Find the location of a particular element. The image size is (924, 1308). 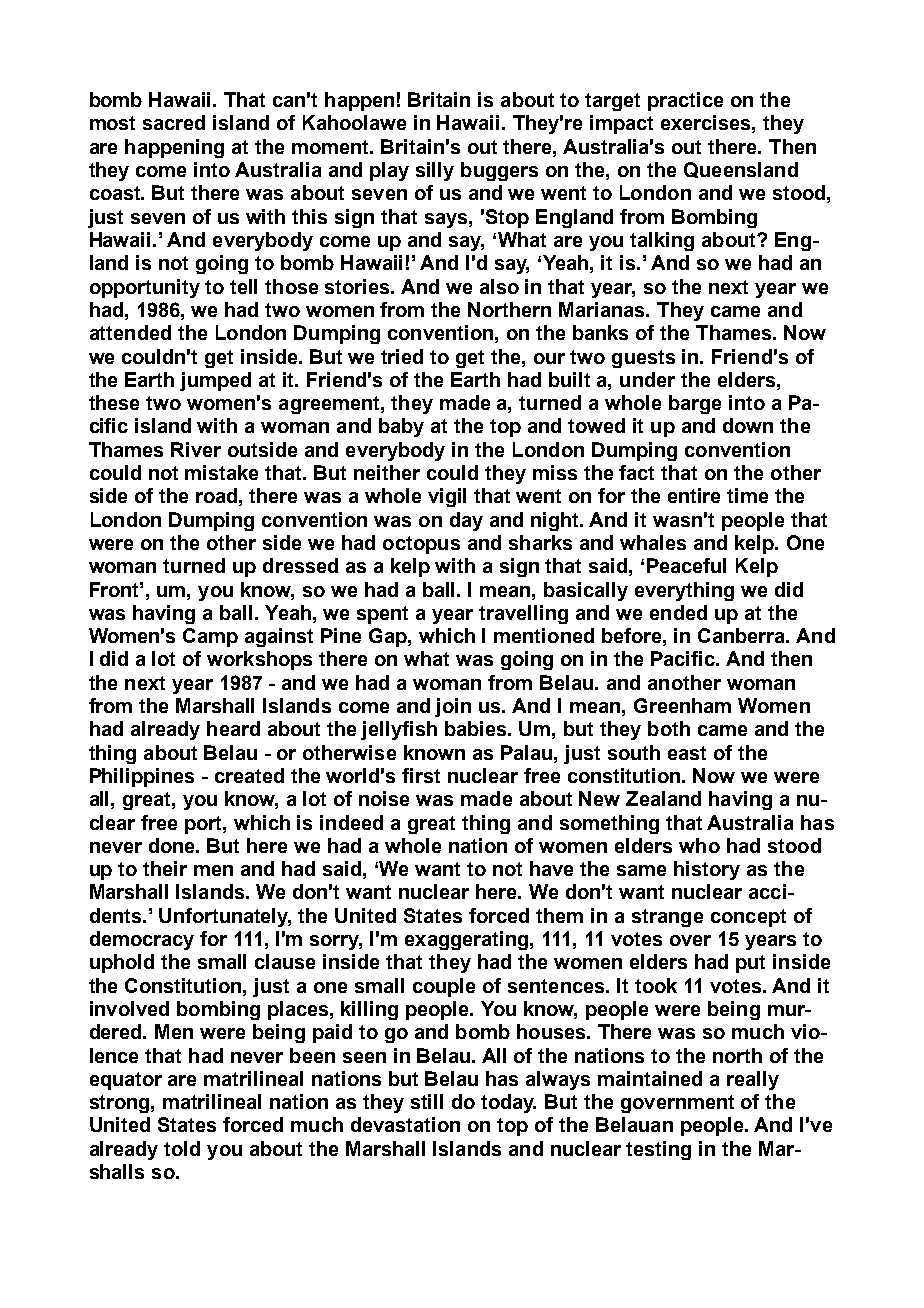

silly is located at coordinates (435, 171).
